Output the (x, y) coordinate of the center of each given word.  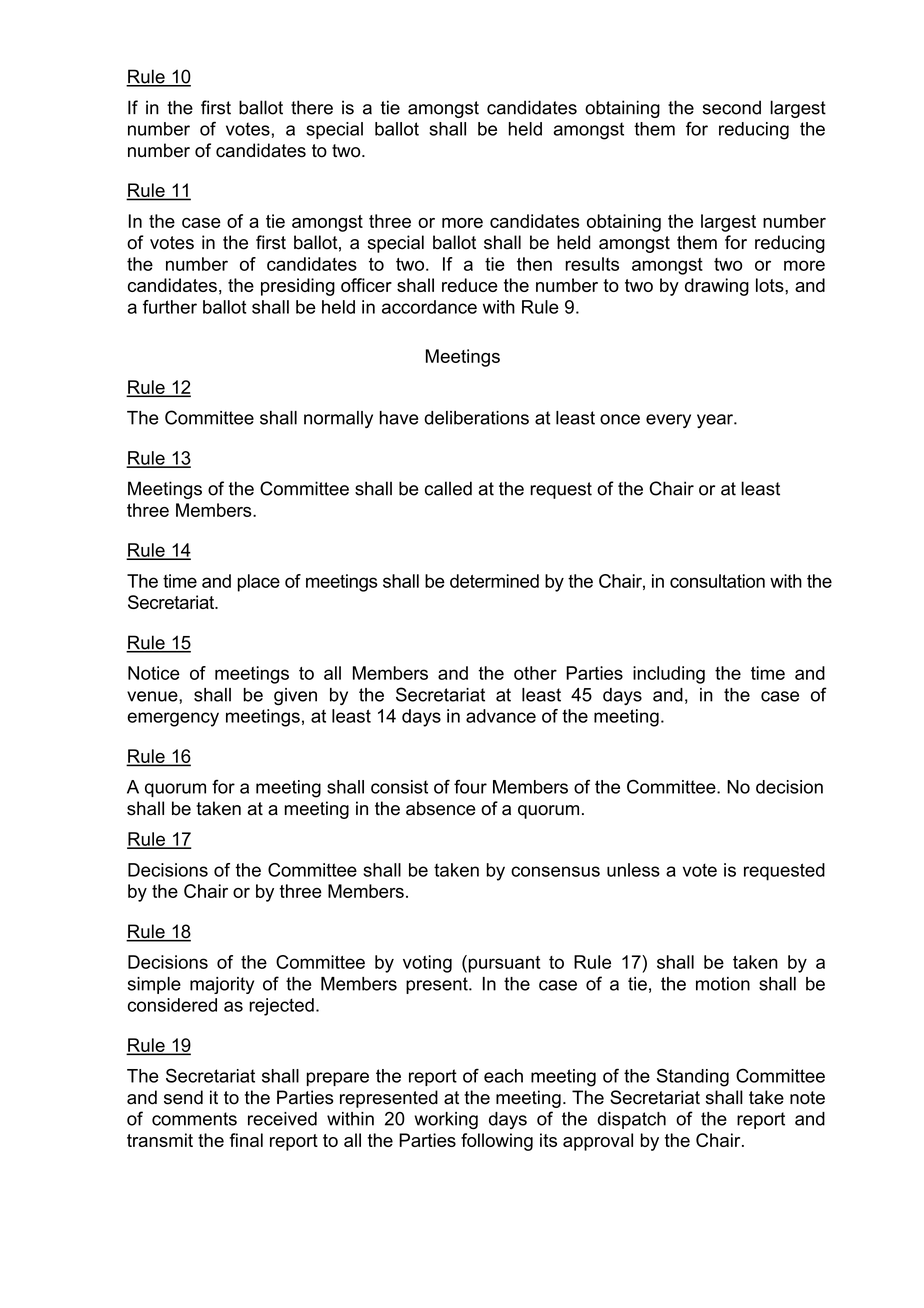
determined (494, 581)
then (534, 264)
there (312, 107)
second (732, 107)
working (446, 1121)
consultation (717, 581)
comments (194, 1119)
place (259, 583)
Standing (693, 1078)
